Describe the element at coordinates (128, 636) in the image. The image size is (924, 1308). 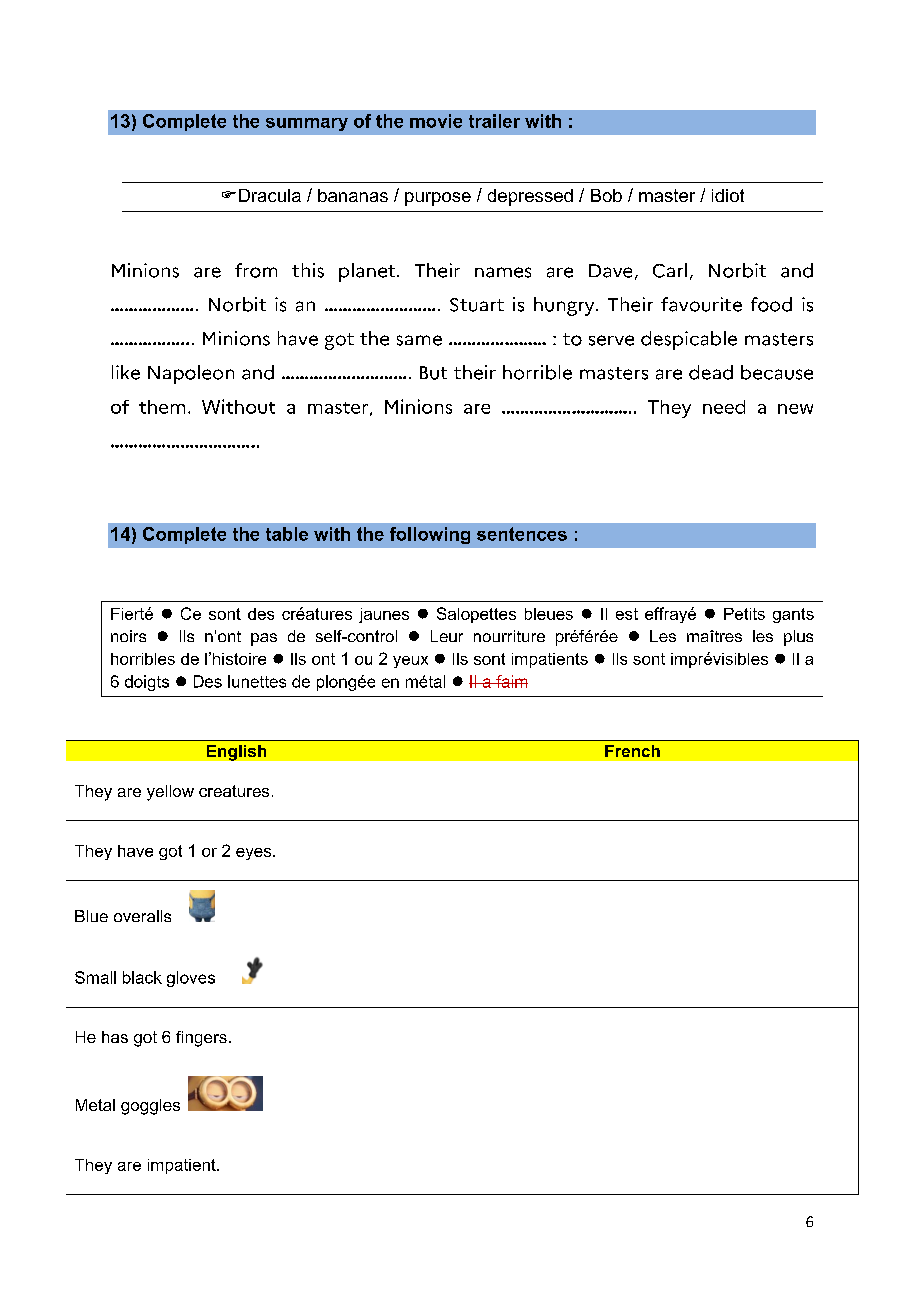
I see `noirs` at that location.
